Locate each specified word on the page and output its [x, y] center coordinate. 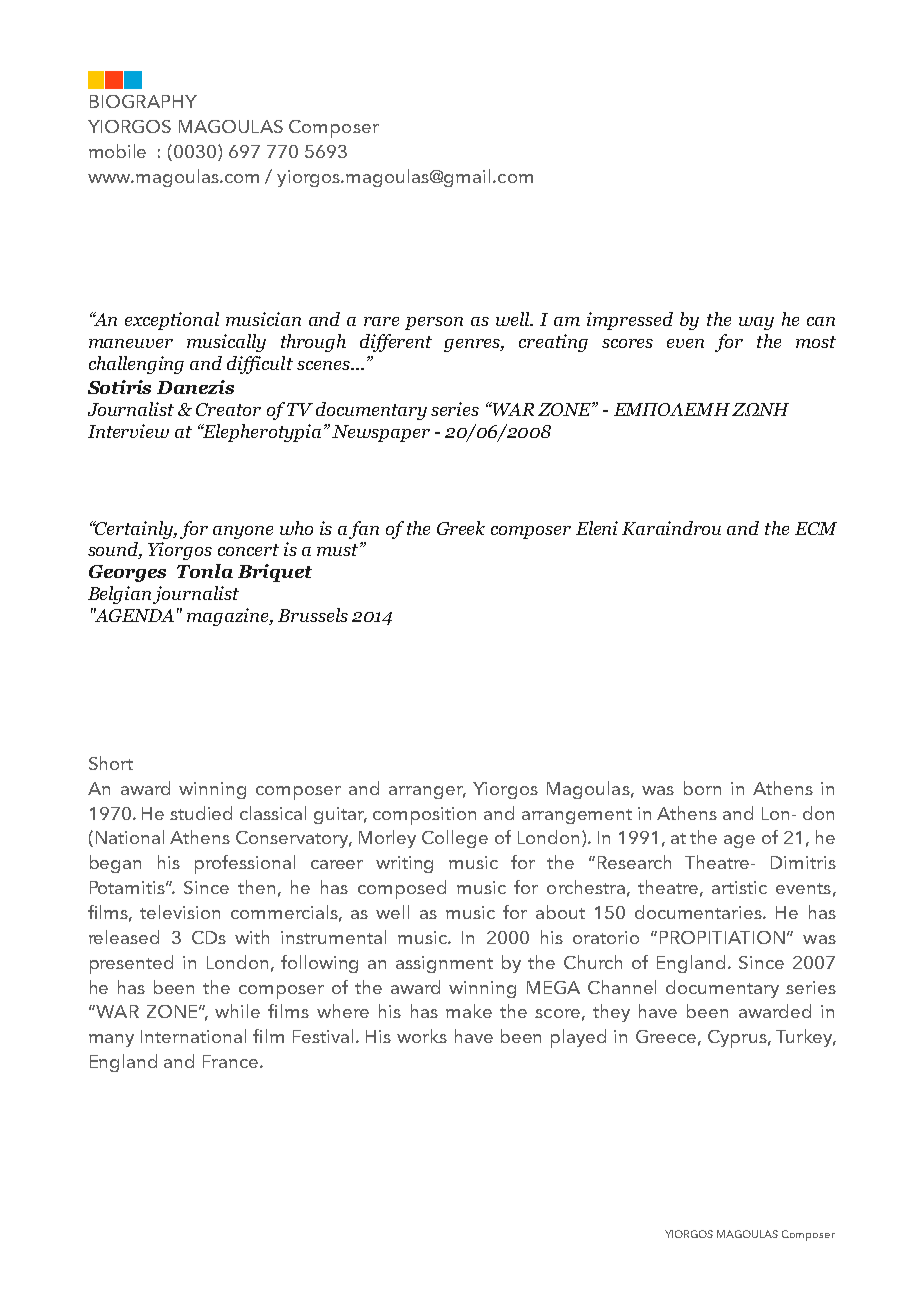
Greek [461, 528]
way [756, 323]
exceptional [172, 321]
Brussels [313, 615]
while [237, 1011]
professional [245, 864]
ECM [816, 528]
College [455, 839]
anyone [243, 532]
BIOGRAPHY [143, 101]
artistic [739, 887]
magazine [229, 617]
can [821, 321]
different [396, 343]
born [702, 788]
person [434, 323]
